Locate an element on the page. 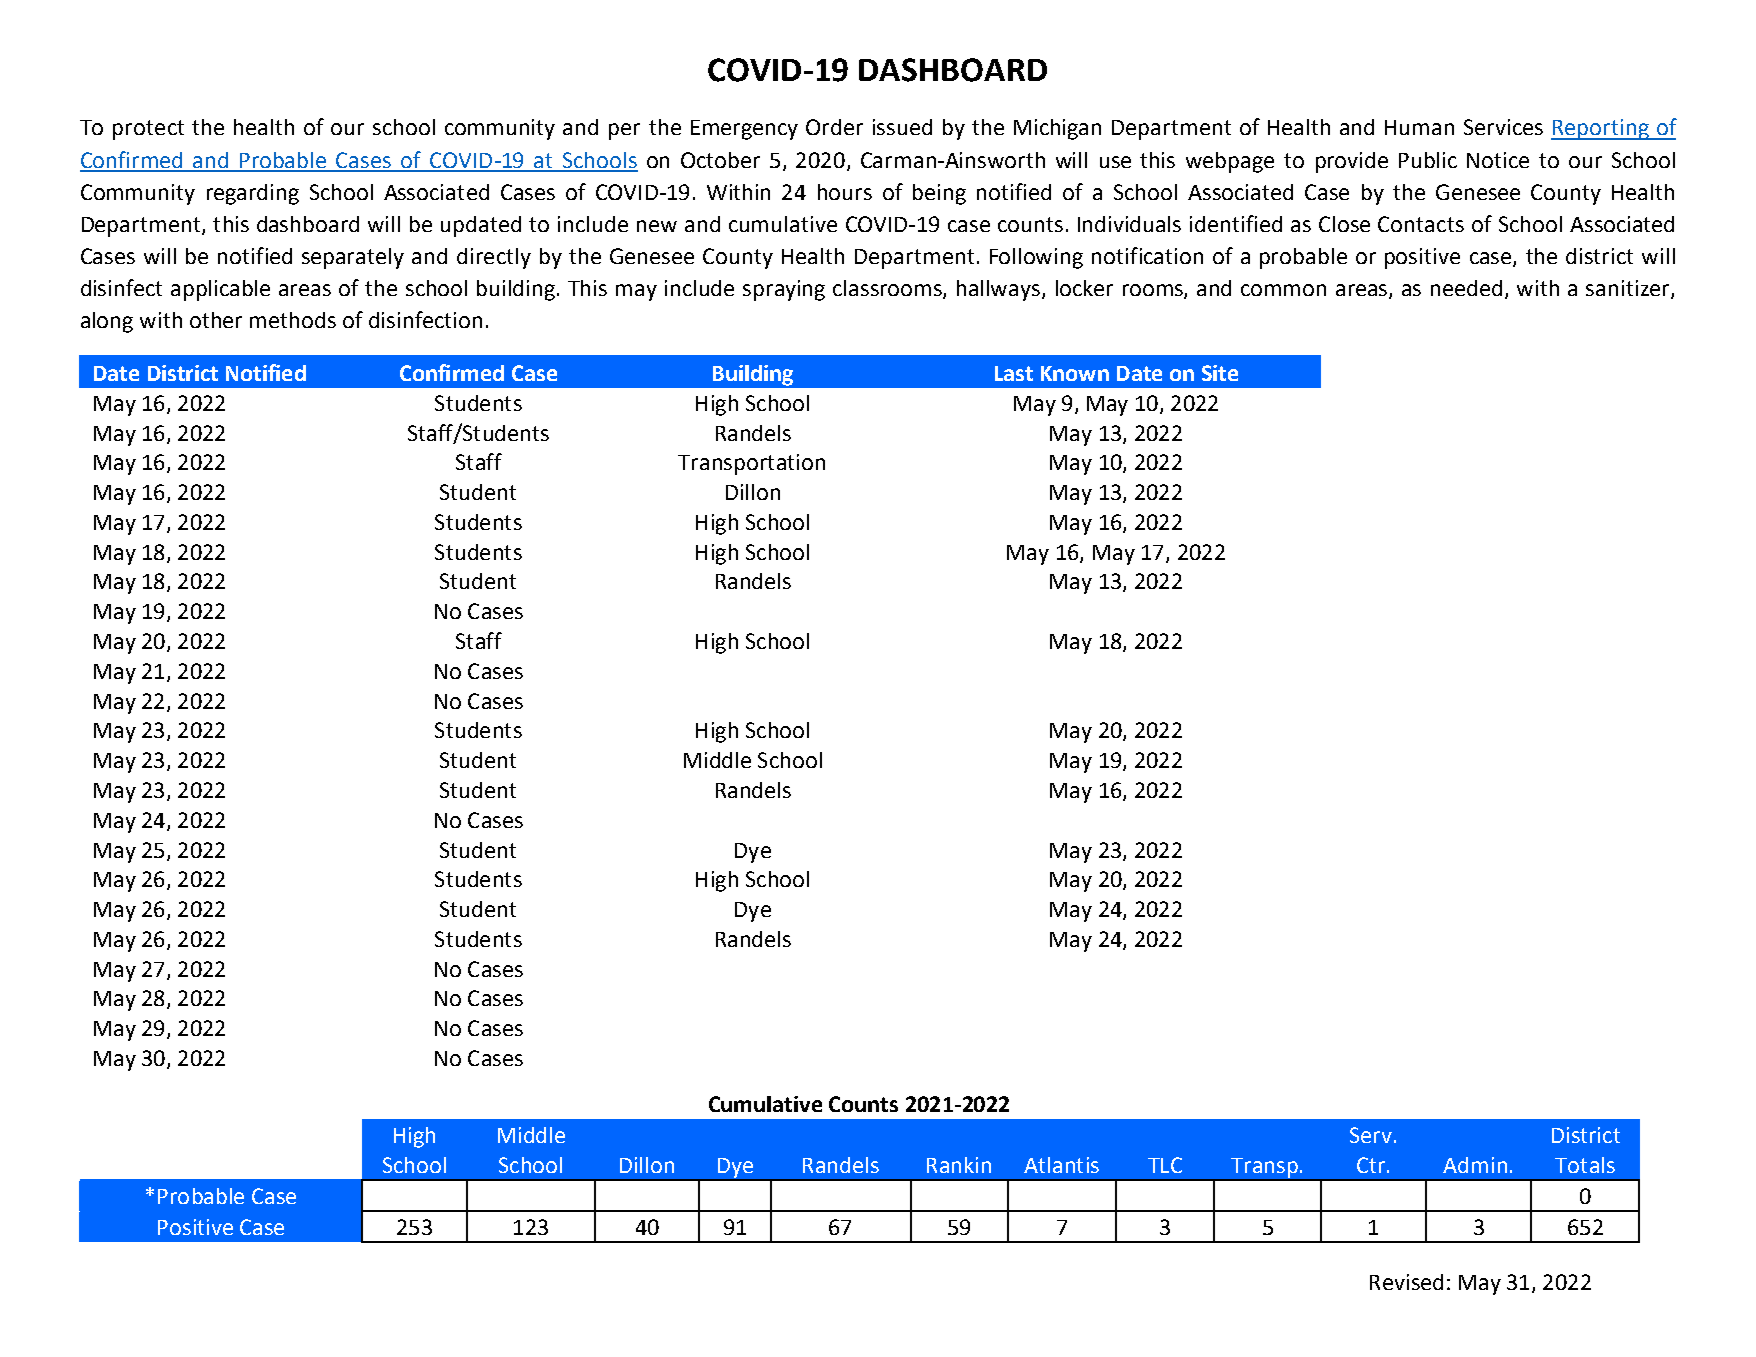 The image size is (1756, 1357). TLC is located at coordinates (1165, 1165).
